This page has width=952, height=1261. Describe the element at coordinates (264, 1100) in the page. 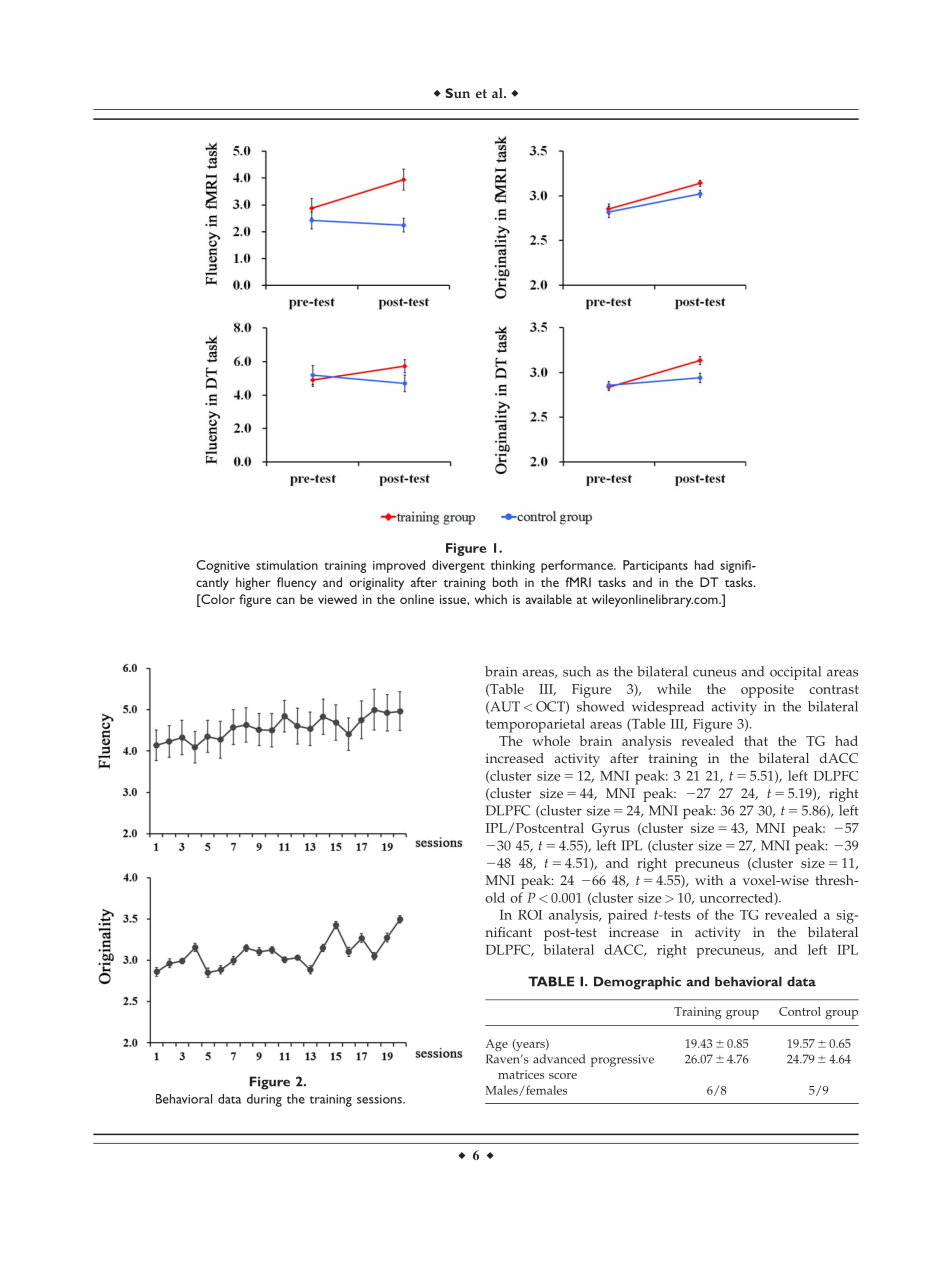

I see `during` at that location.
